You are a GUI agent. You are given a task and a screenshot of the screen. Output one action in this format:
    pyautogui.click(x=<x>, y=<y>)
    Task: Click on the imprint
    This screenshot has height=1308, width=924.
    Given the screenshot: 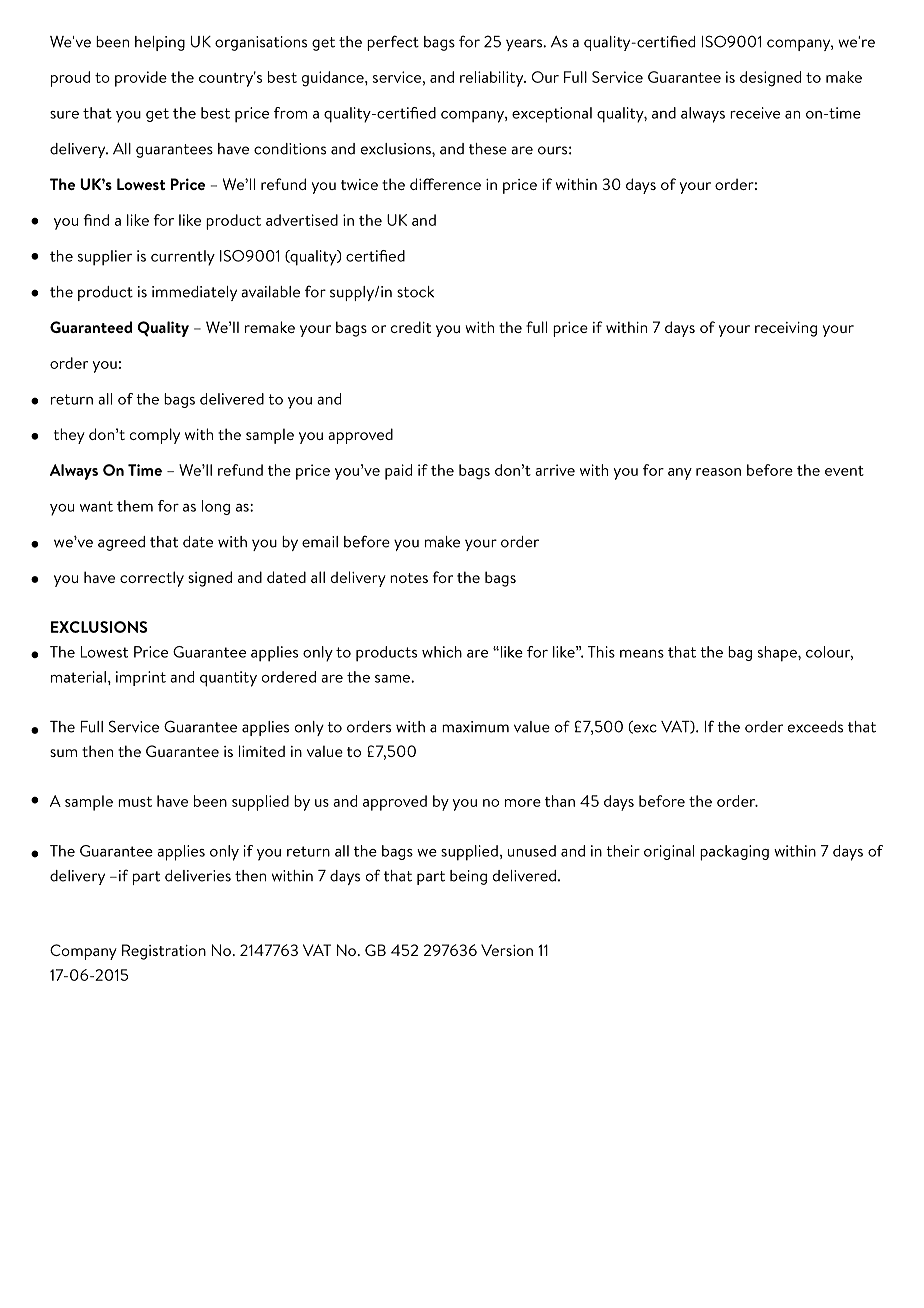 What is the action you would take?
    pyautogui.click(x=141, y=678)
